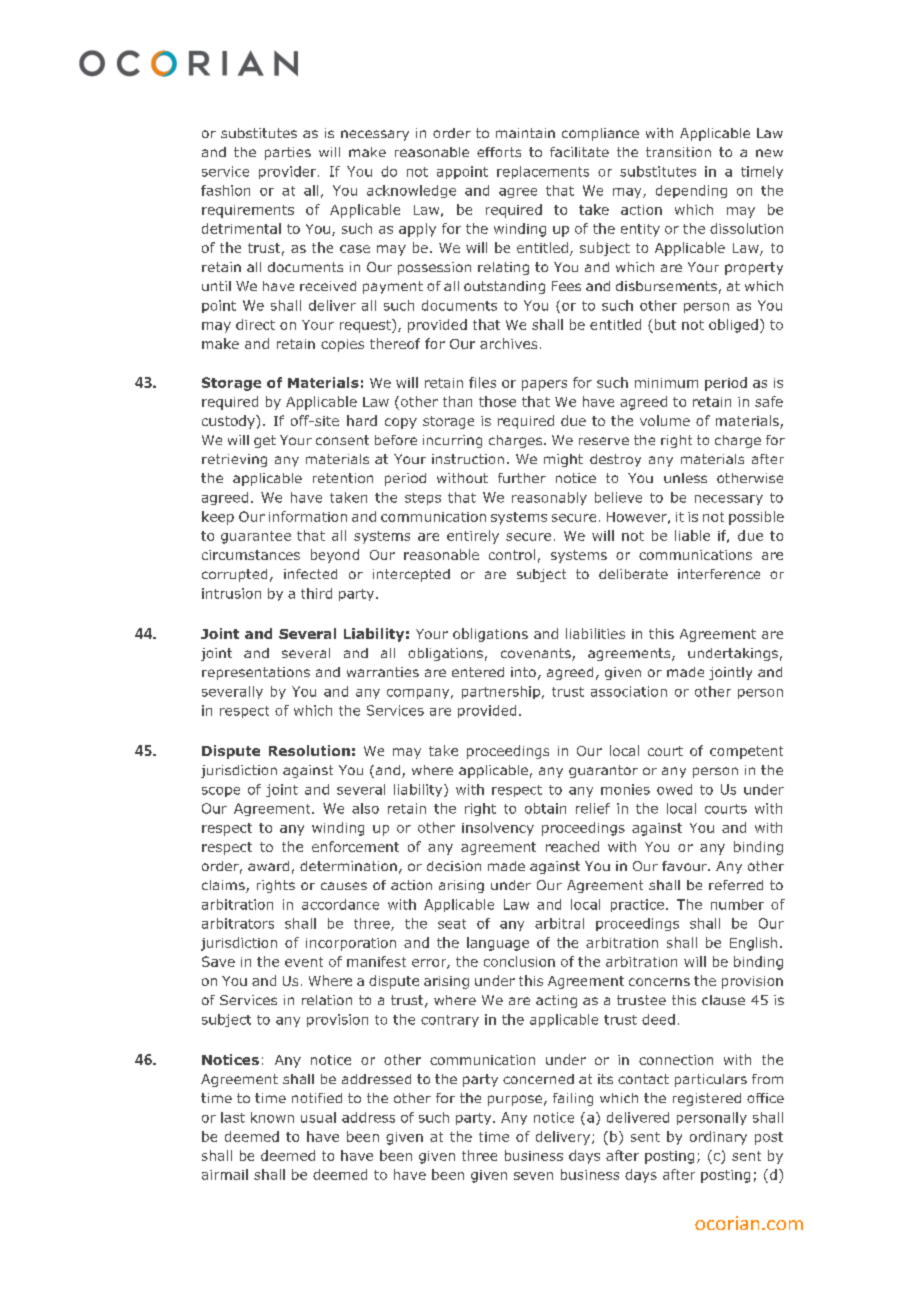 Image resolution: width=924 pixels, height=1307 pixels. Describe the element at coordinates (498, 944) in the image. I see `language` at that location.
